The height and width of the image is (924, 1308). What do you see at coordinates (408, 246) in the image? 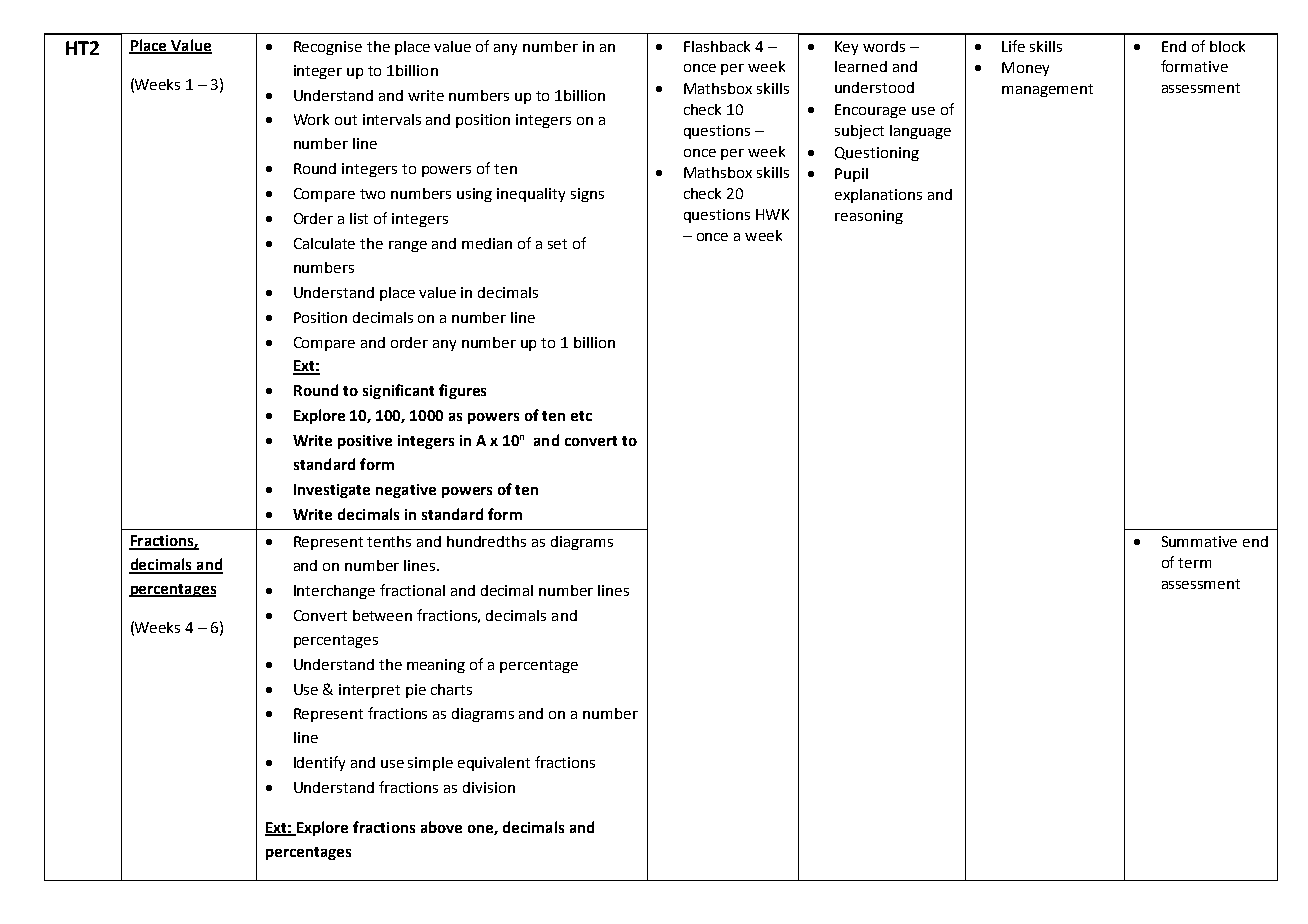
I see `range` at bounding box center [408, 246].
